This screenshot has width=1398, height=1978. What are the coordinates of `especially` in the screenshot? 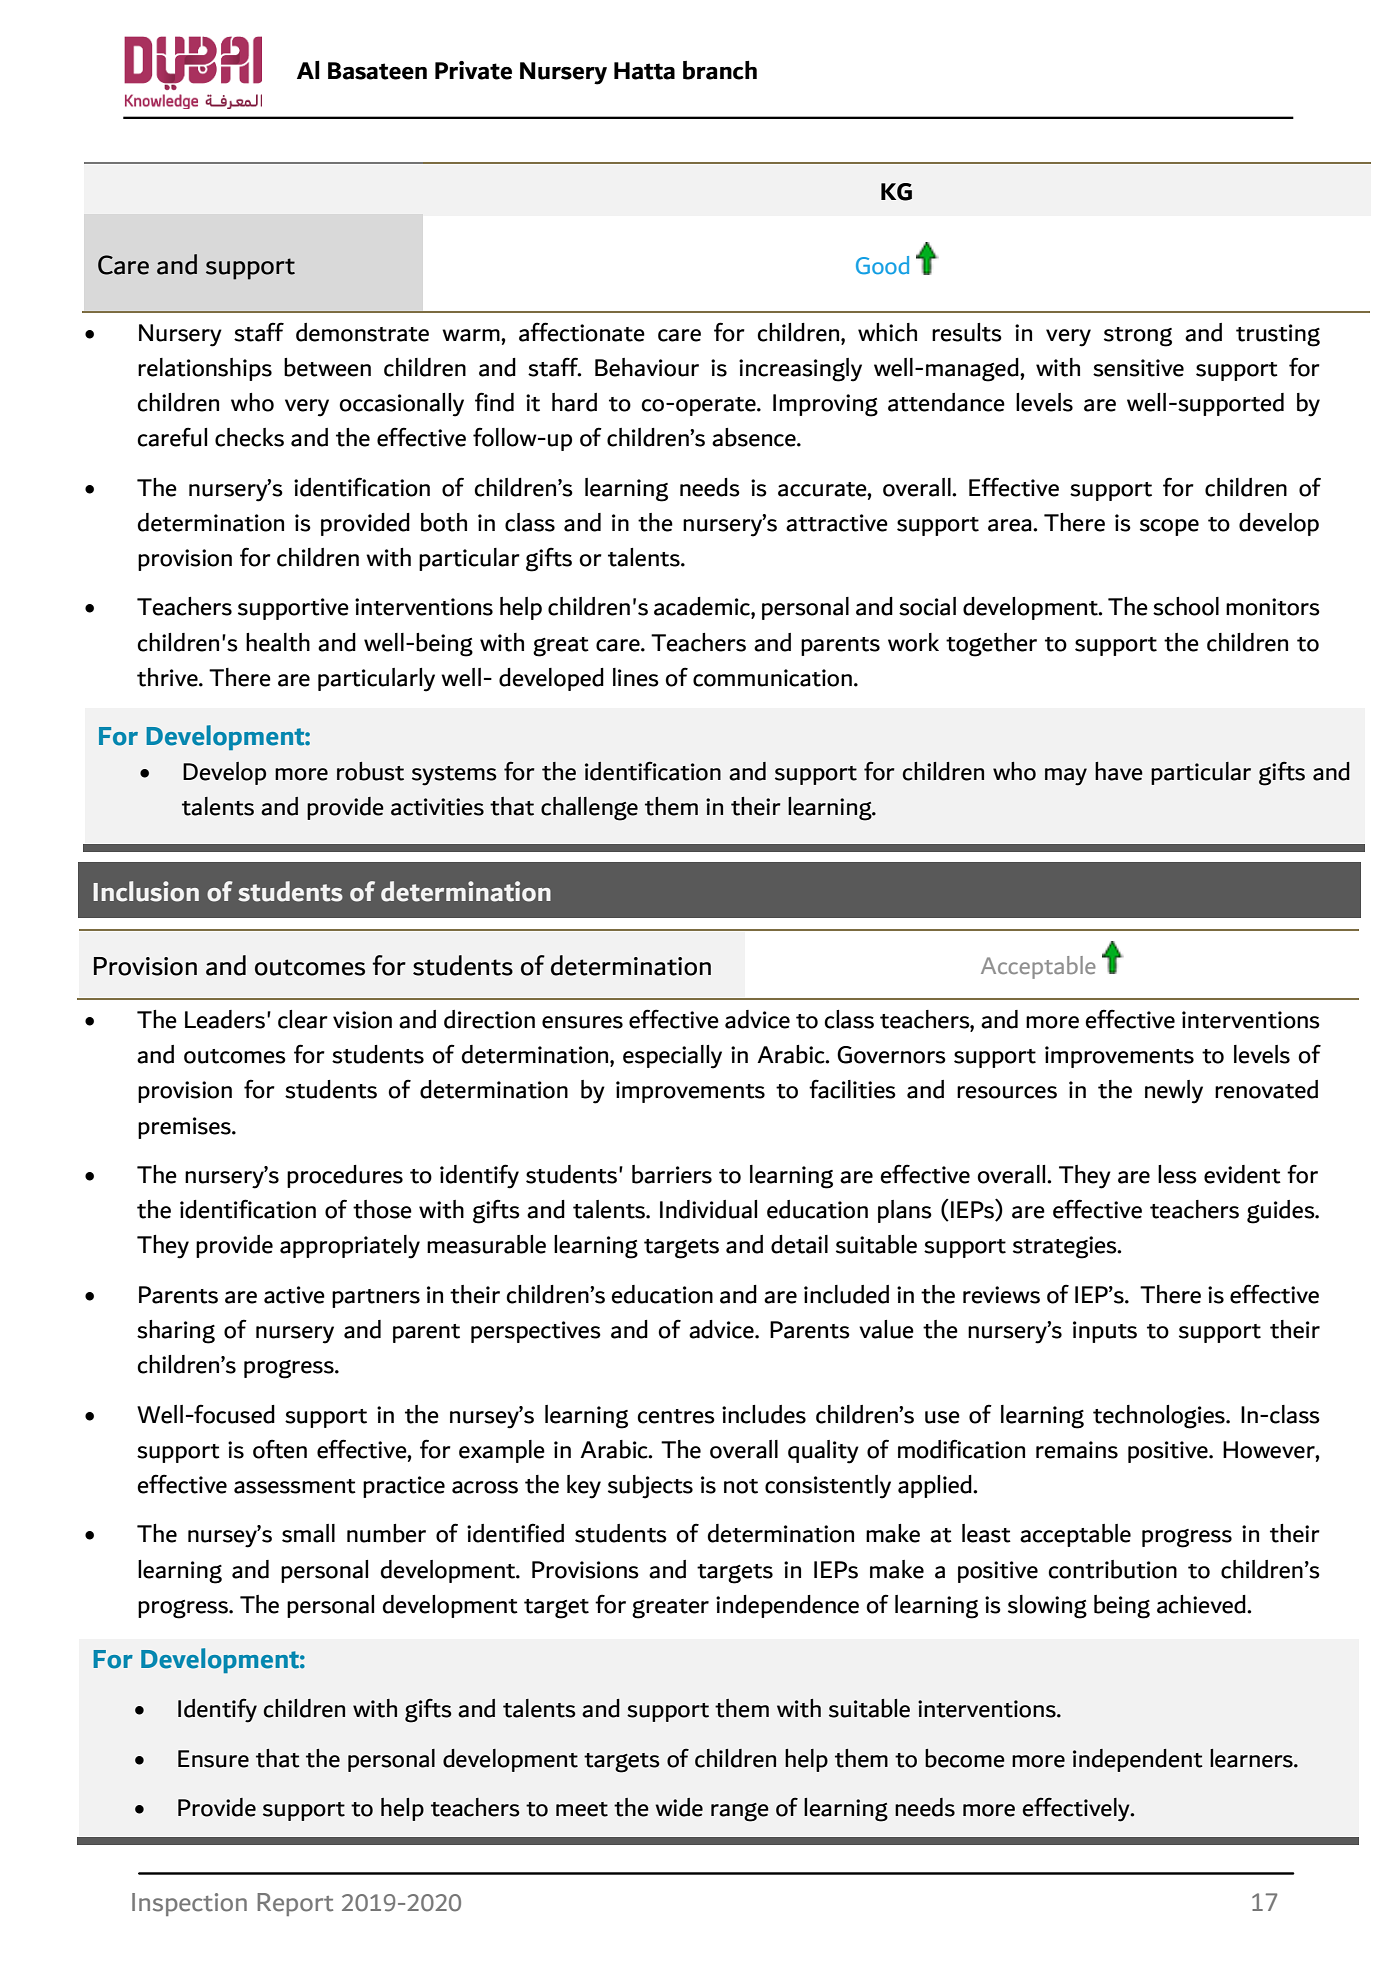 It's located at (672, 1057).
